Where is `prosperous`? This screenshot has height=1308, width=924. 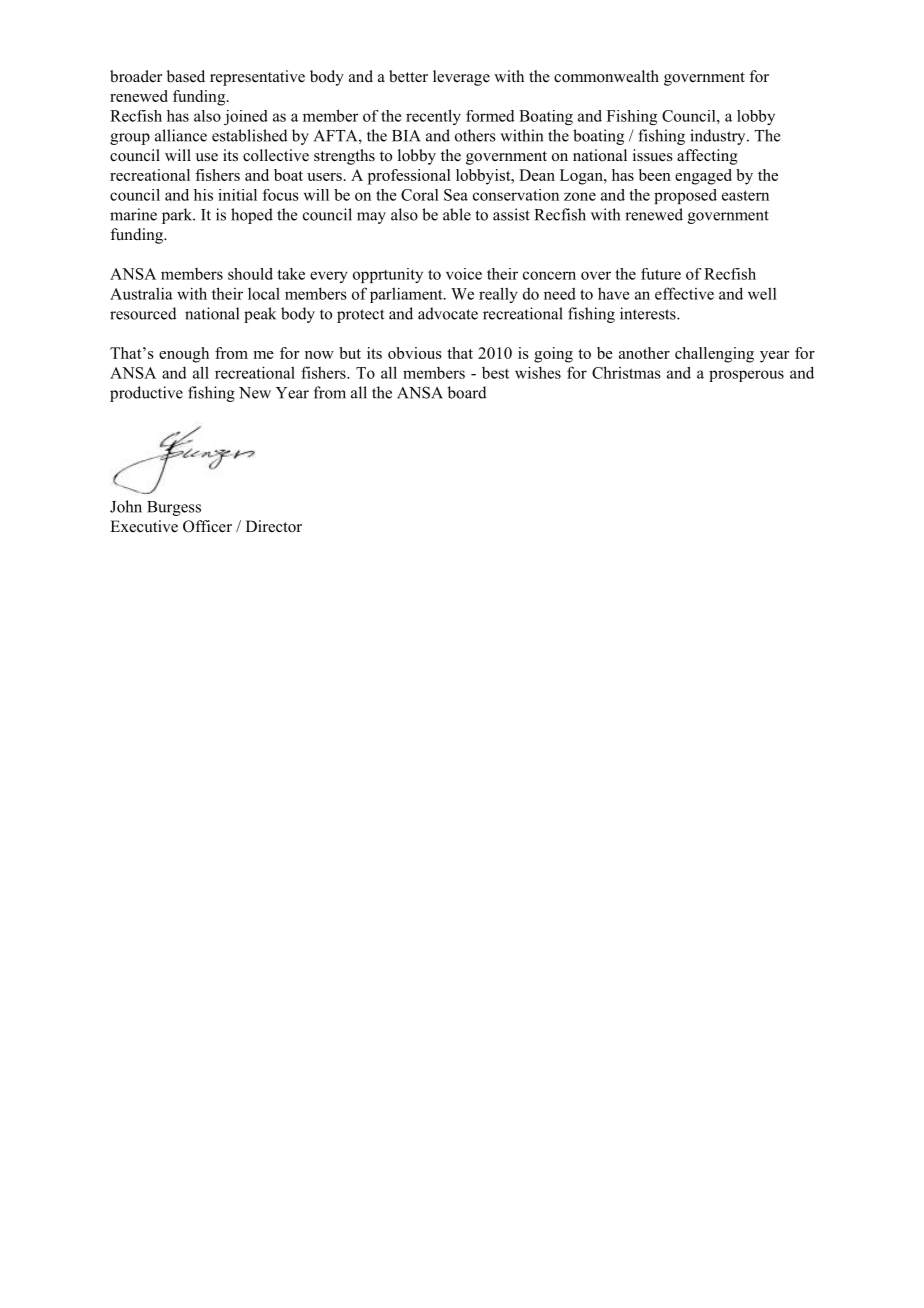
prosperous is located at coordinates (746, 376).
